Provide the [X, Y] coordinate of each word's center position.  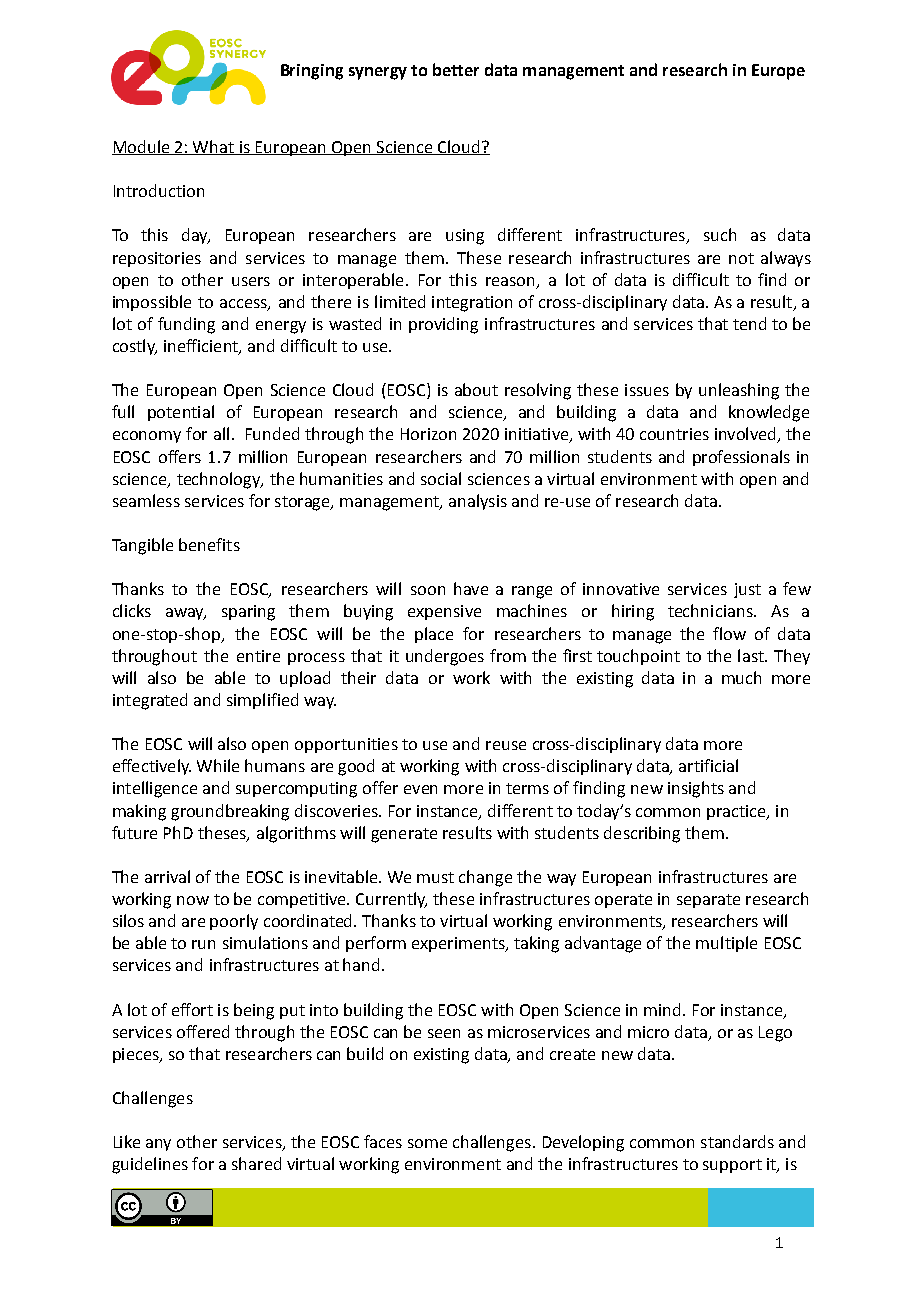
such [720, 234]
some [427, 1143]
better [456, 69]
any [158, 1145]
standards [737, 1141]
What [213, 147]
